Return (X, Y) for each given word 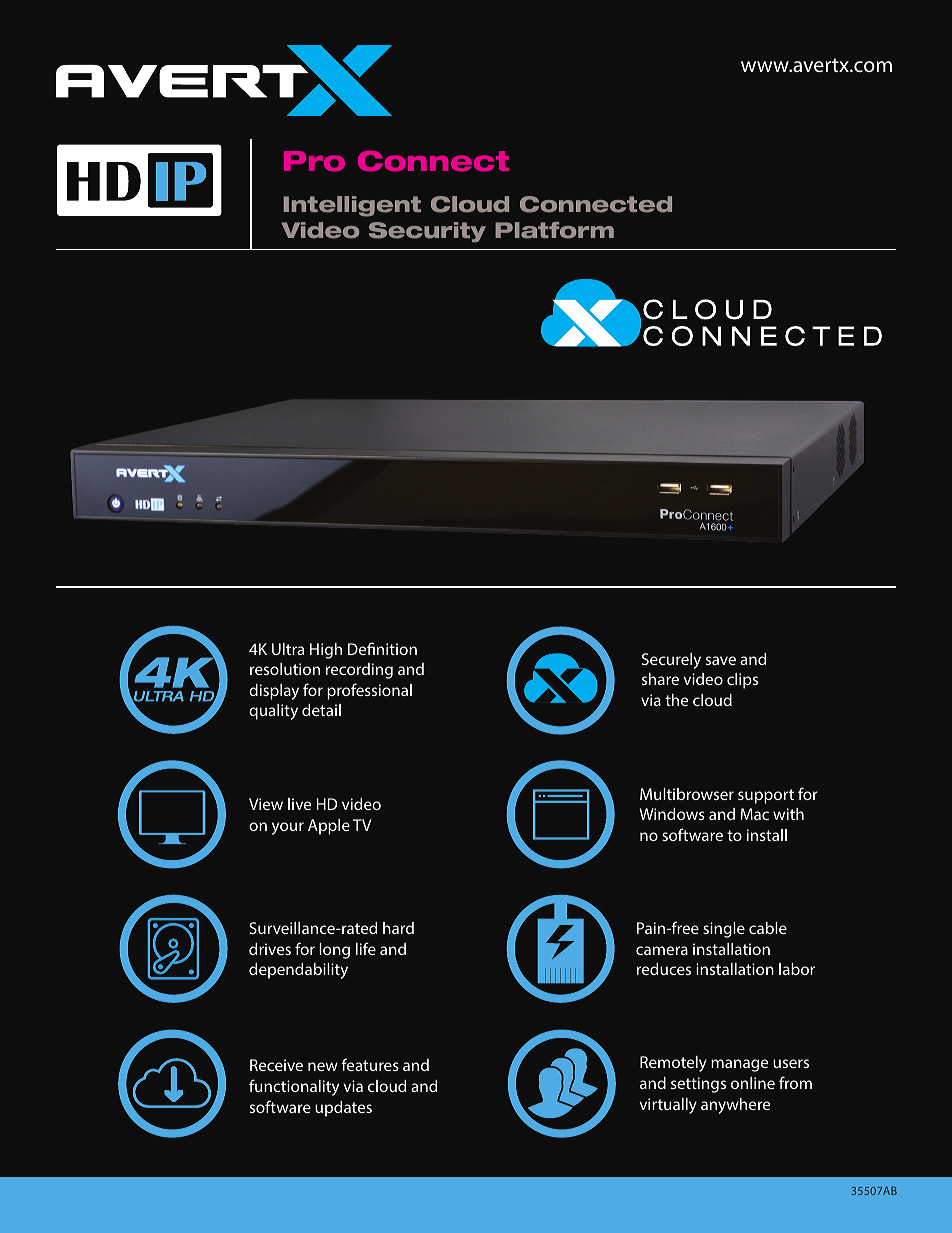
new (323, 1066)
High (326, 651)
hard (398, 928)
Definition (382, 648)
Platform (554, 230)
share (660, 679)
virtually (668, 1106)
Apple (329, 827)
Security (427, 232)
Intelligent (352, 206)
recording (359, 671)
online (753, 1083)
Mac (754, 814)
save (721, 660)
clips (742, 681)
